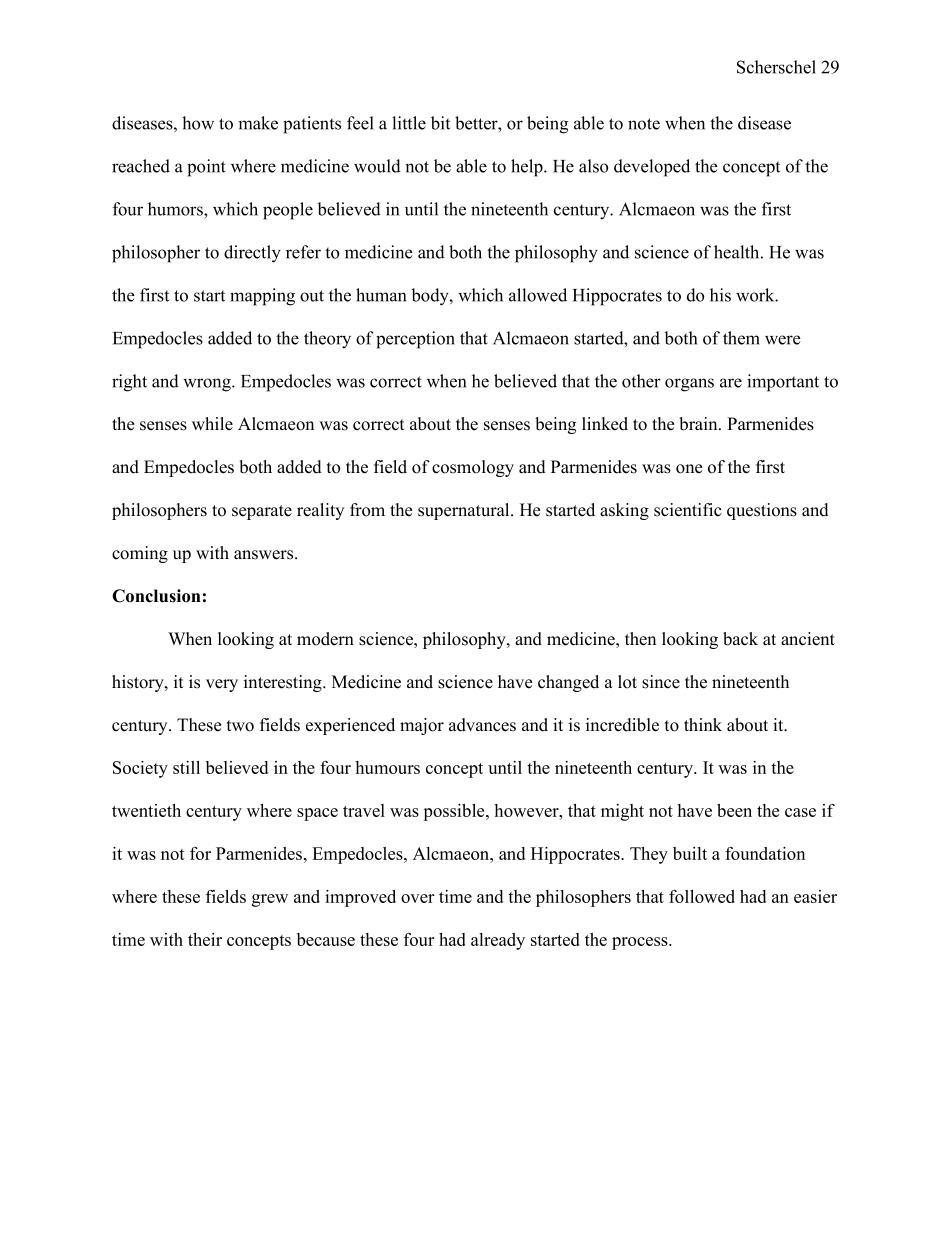 This screenshot has height=1233, width=952. What do you see at coordinates (222, 685) in the screenshot?
I see `very` at bounding box center [222, 685].
